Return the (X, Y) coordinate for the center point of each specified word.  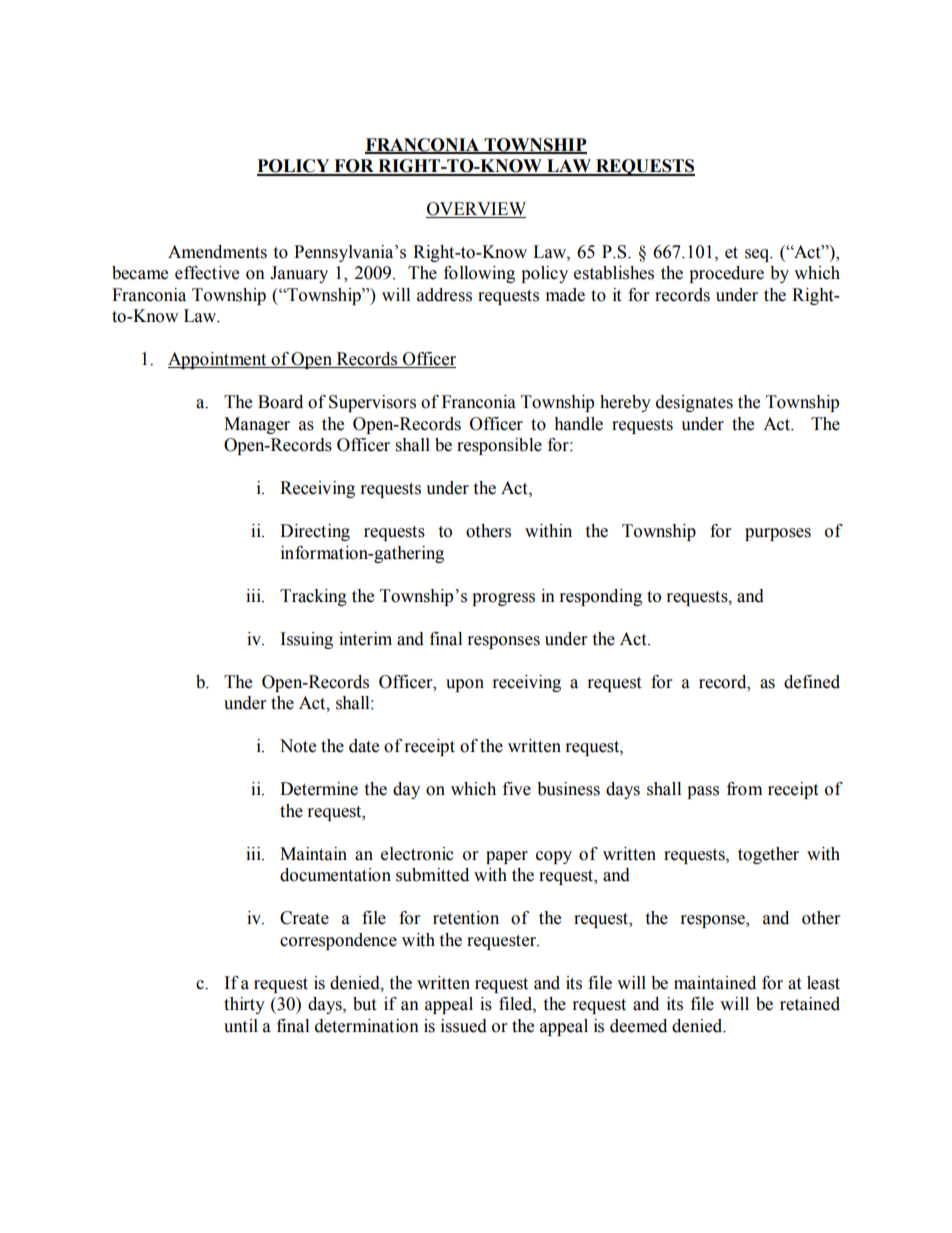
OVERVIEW (476, 210)
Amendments (217, 252)
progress (503, 599)
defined (812, 682)
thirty (244, 1005)
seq (758, 255)
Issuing (306, 640)
